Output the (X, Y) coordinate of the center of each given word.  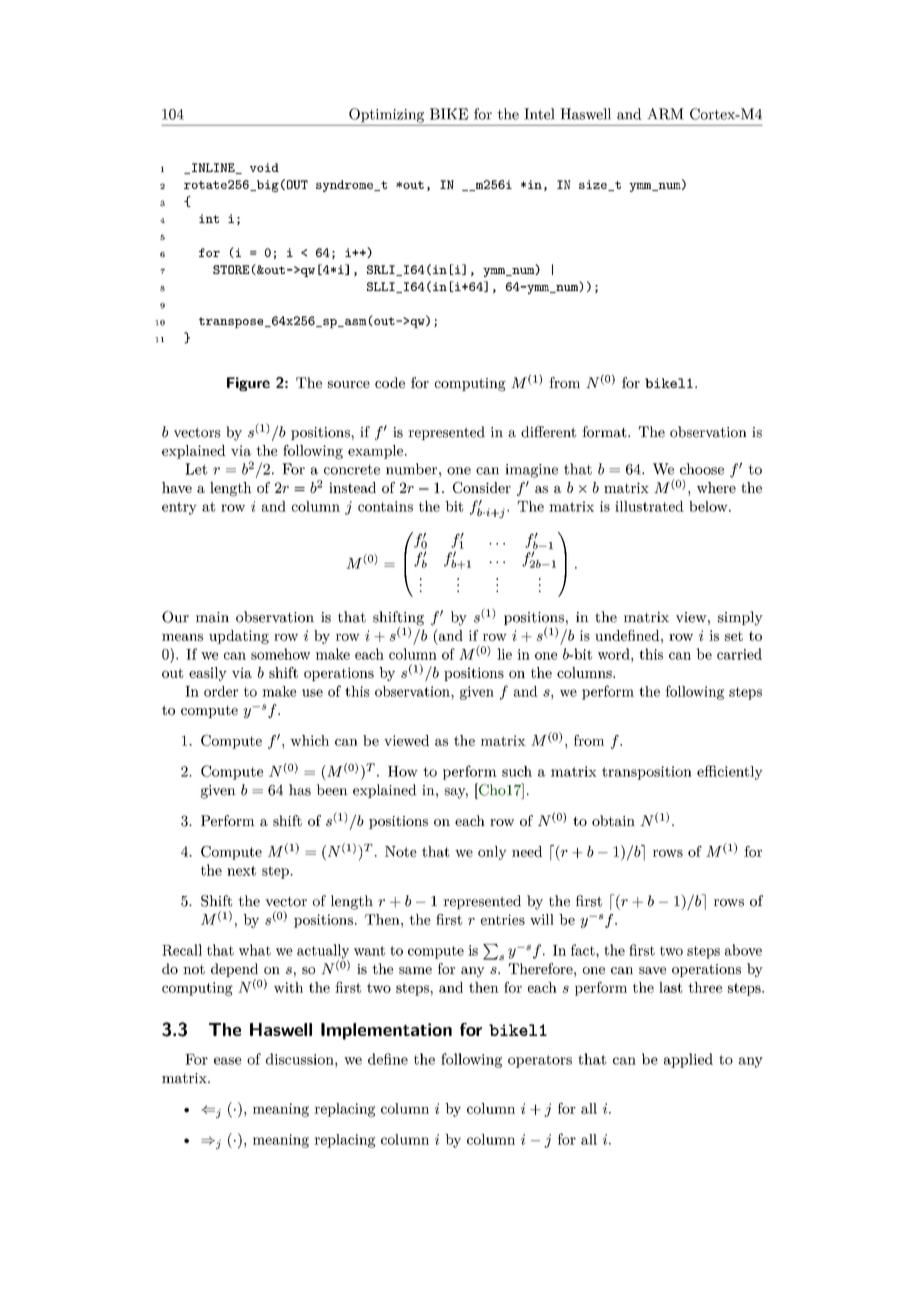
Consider (482, 487)
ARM (665, 114)
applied (688, 1060)
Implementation (386, 1031)
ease (227, 1061)
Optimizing (386, 115)
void (264, 167)
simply (740, 618)
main (212, 617)
